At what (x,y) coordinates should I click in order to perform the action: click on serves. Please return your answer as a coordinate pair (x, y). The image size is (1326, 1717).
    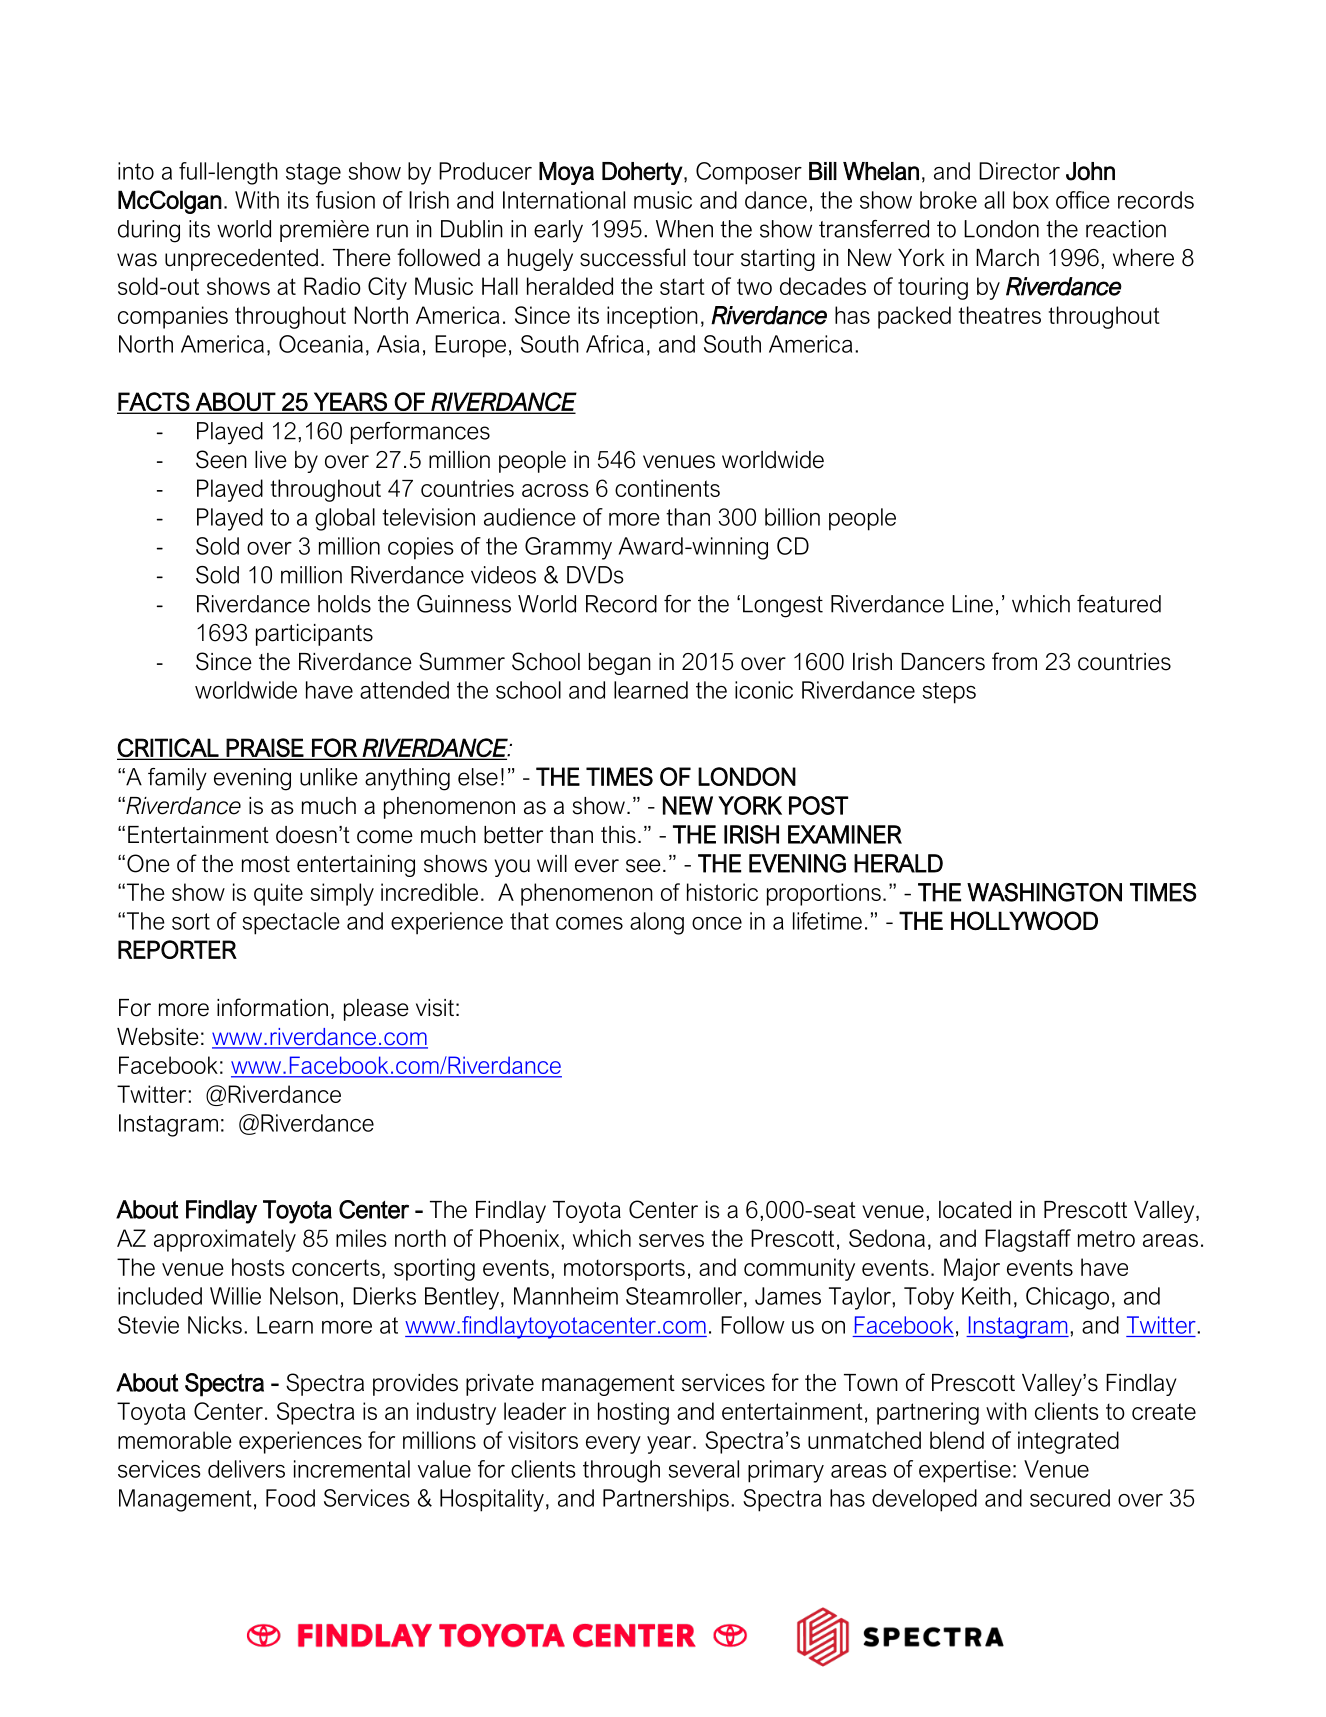
    Looking at the image, I should click on (671, 1240).
